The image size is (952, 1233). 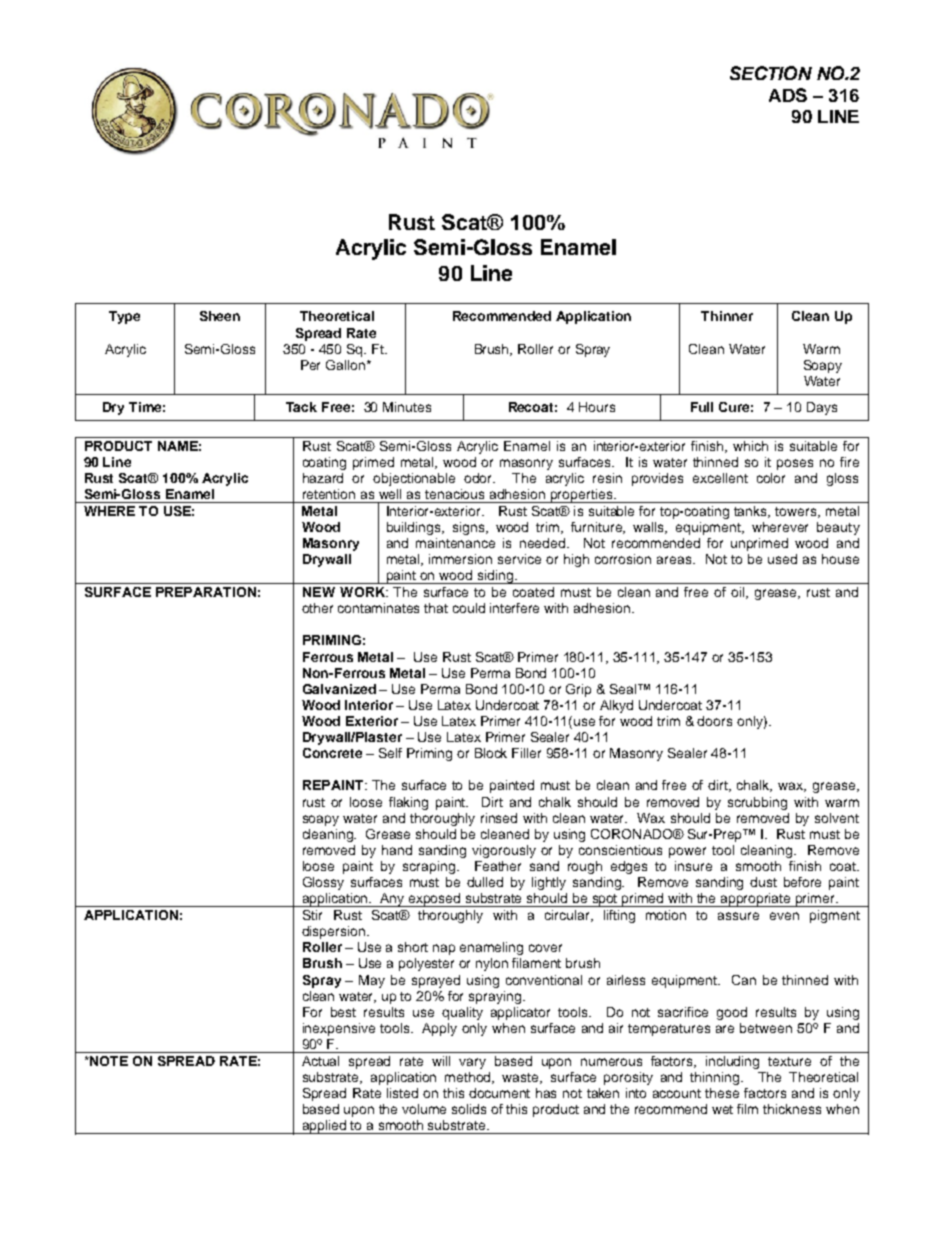 I want to click on Sheen, so click(x=220, y=316).
